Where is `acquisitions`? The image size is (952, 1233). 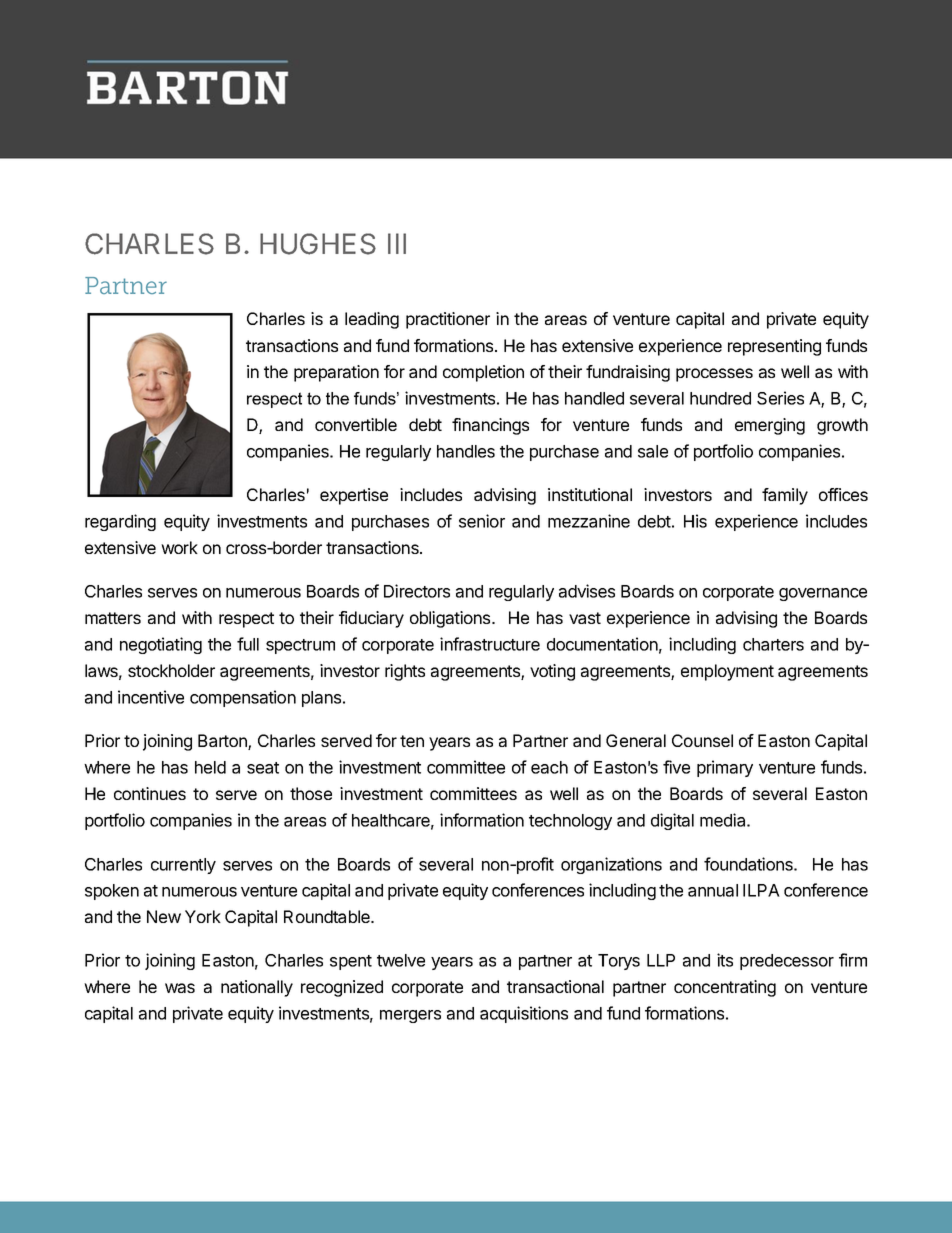
acquisitions is located at coordinates (524, 1014).
